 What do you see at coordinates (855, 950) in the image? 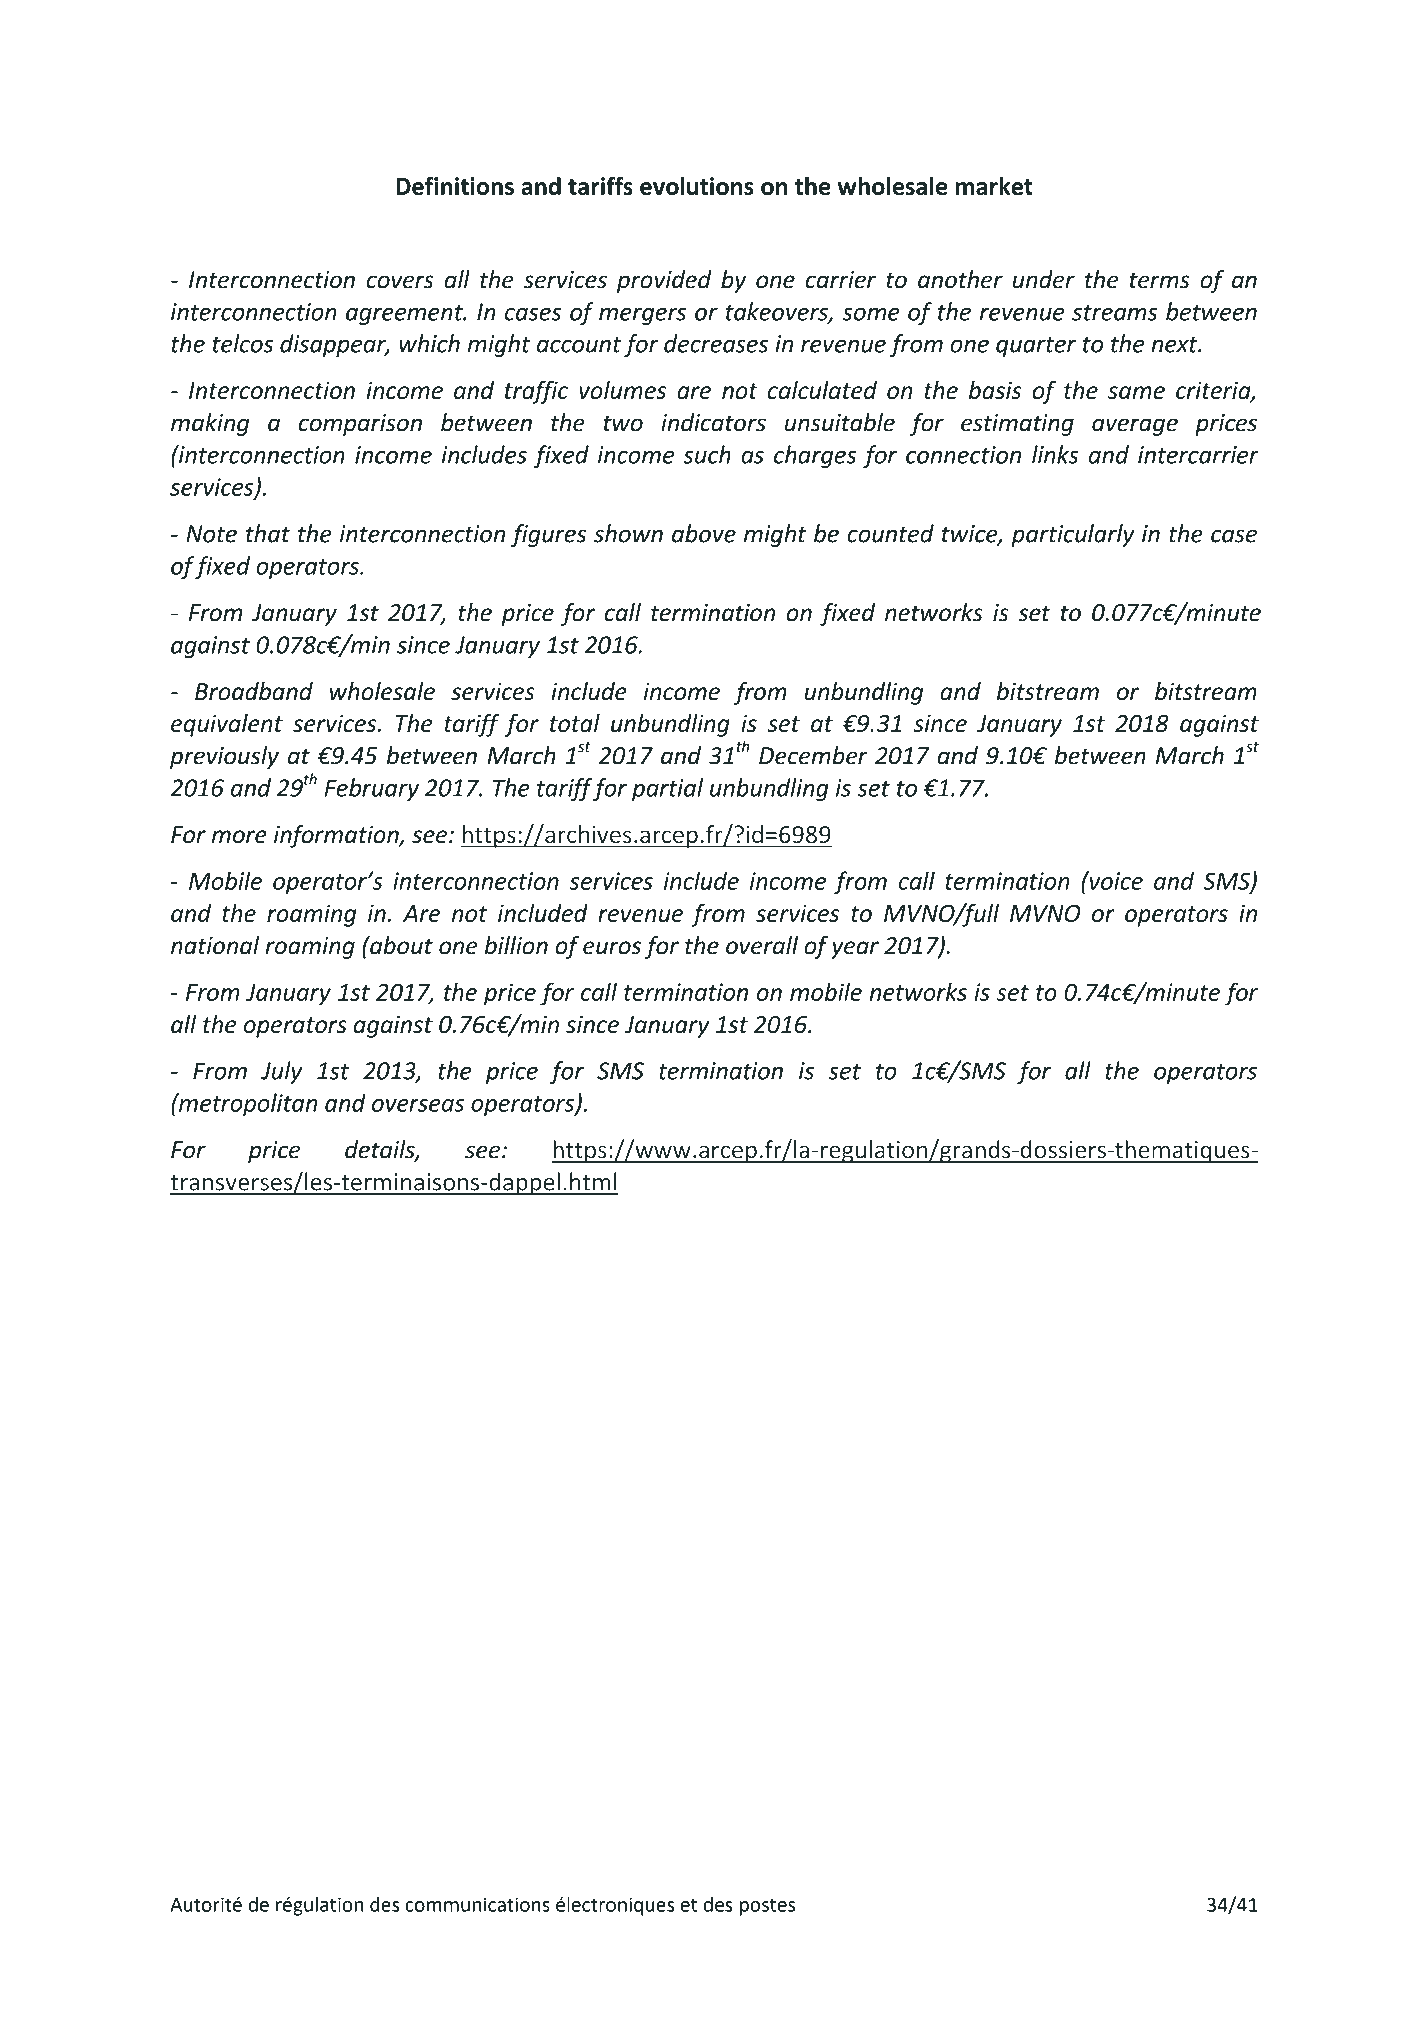
I see `year` at bounding box center [855, 950].
